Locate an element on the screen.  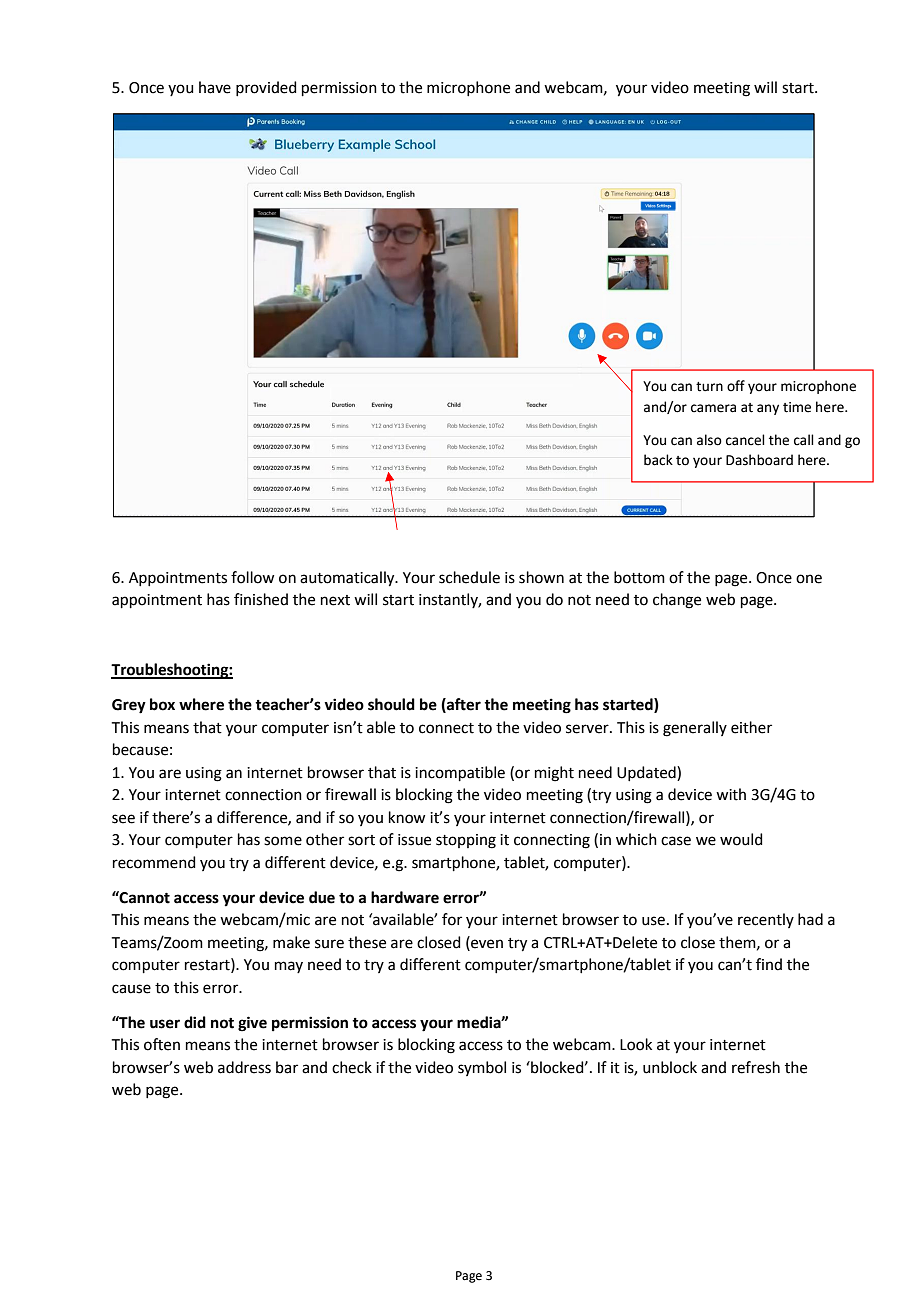
did is located at coordinates (195, 1022).
